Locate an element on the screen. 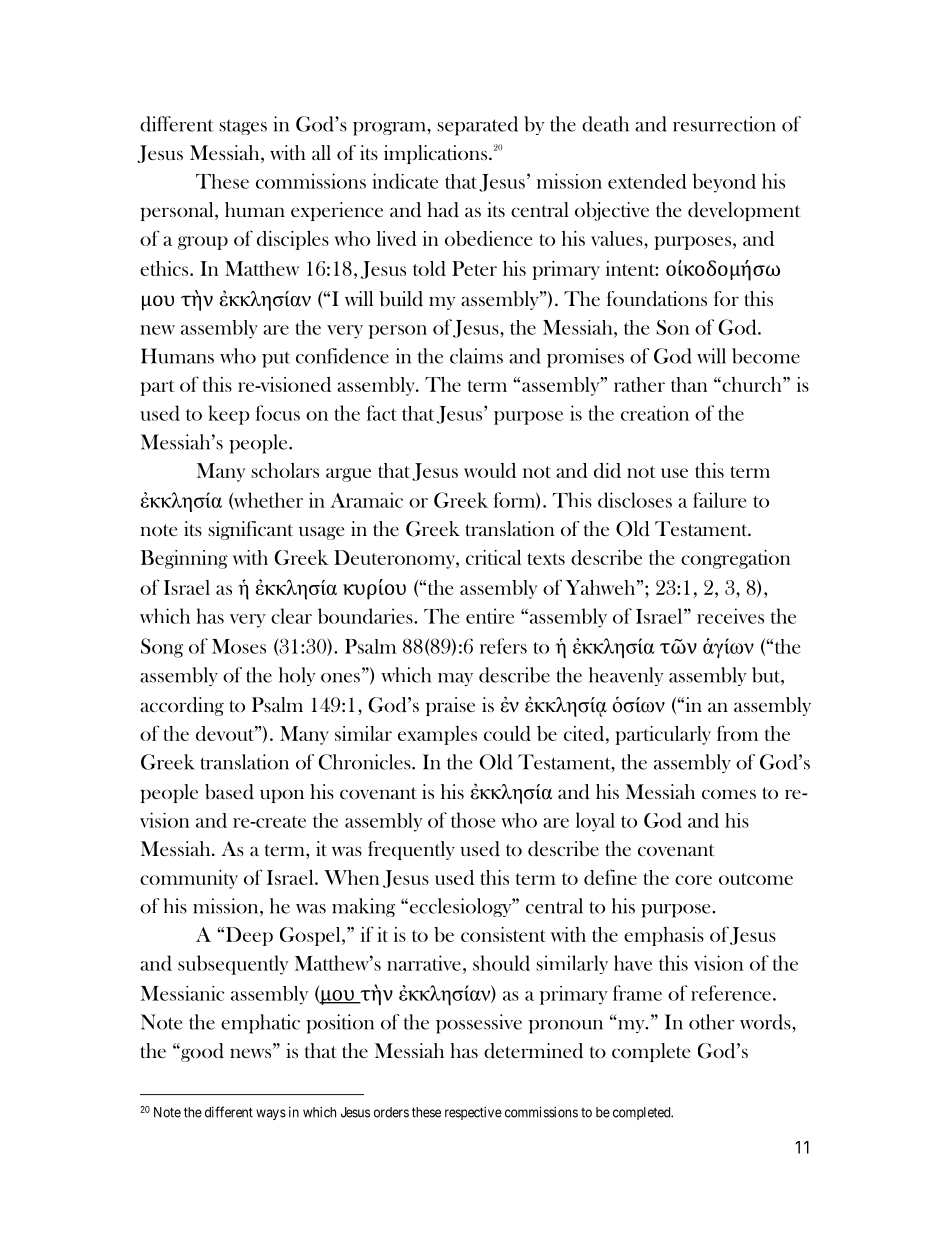 The height and width of the screenshot is (1233, 952). praise is located at coordinates (450, 706).
